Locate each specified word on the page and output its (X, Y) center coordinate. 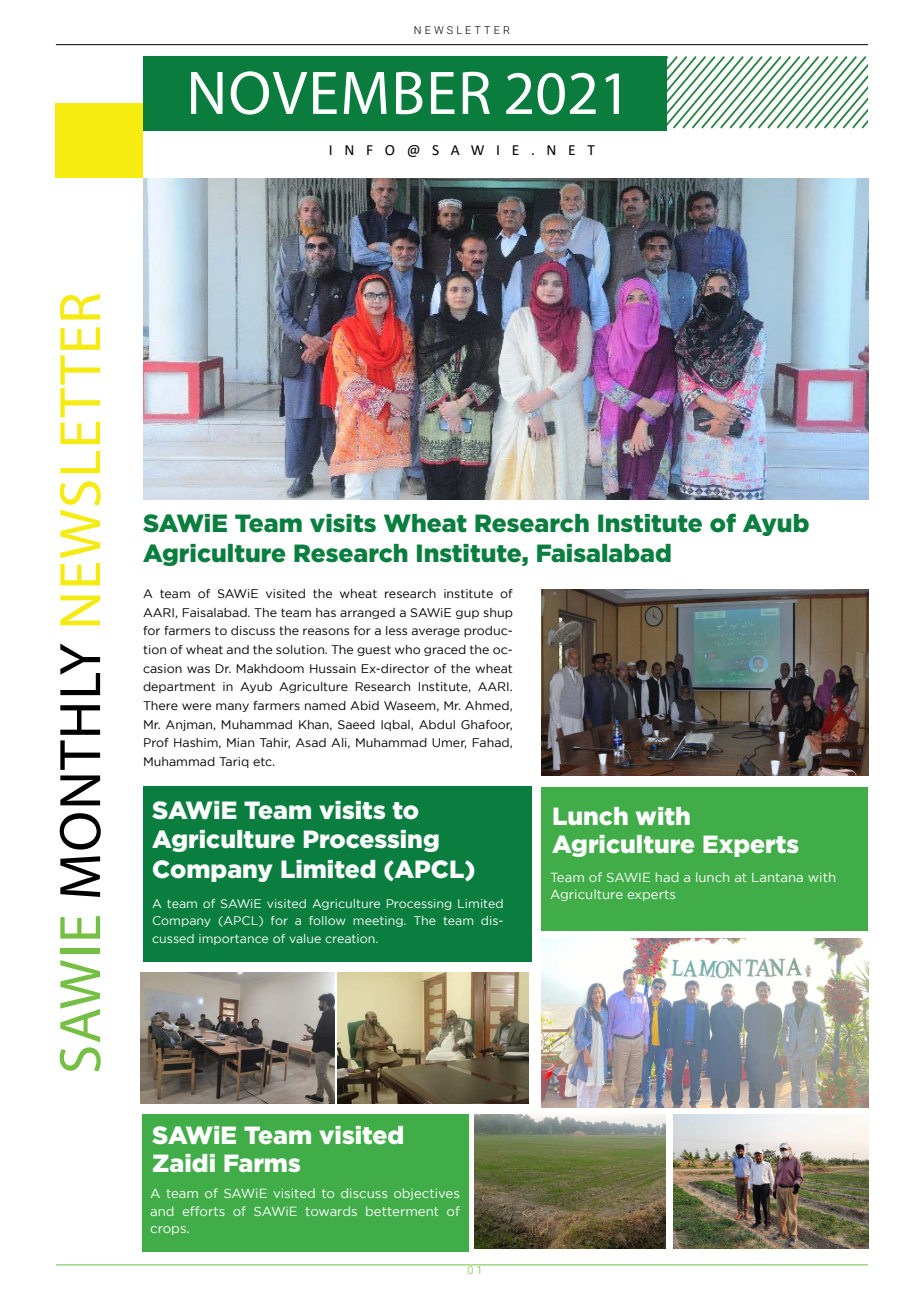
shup (498, 613)
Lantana (777, 877)
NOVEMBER (340, 93)
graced (445, 650)
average (436, 632)
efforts (203, 1211)
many (232, 707)
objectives (426, 1194)
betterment (402, 1211)
